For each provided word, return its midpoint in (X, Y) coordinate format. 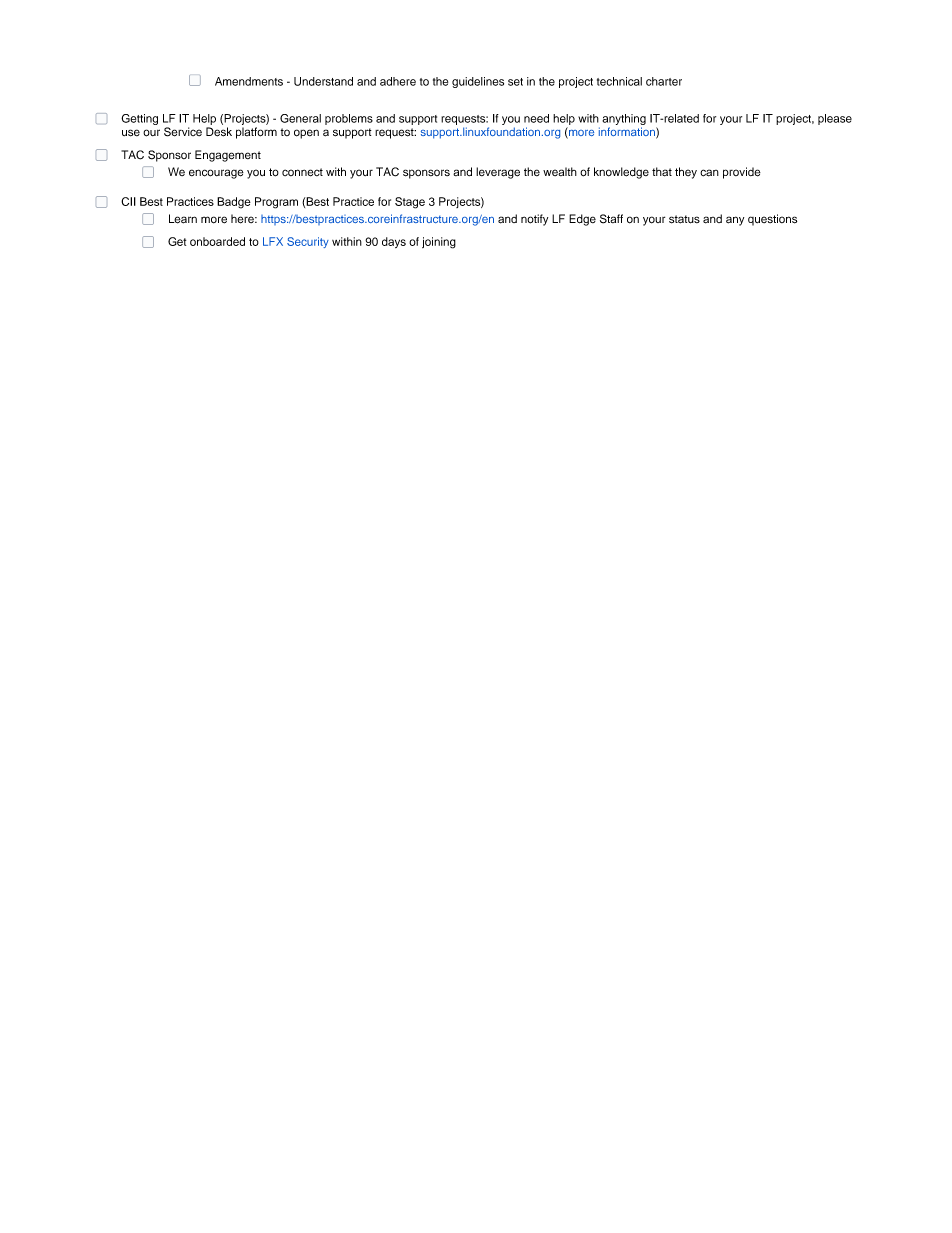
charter (664, 81)
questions (772, 220)
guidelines (478, 82)
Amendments (249, 81)
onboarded (217, 241)
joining (439, 243)
